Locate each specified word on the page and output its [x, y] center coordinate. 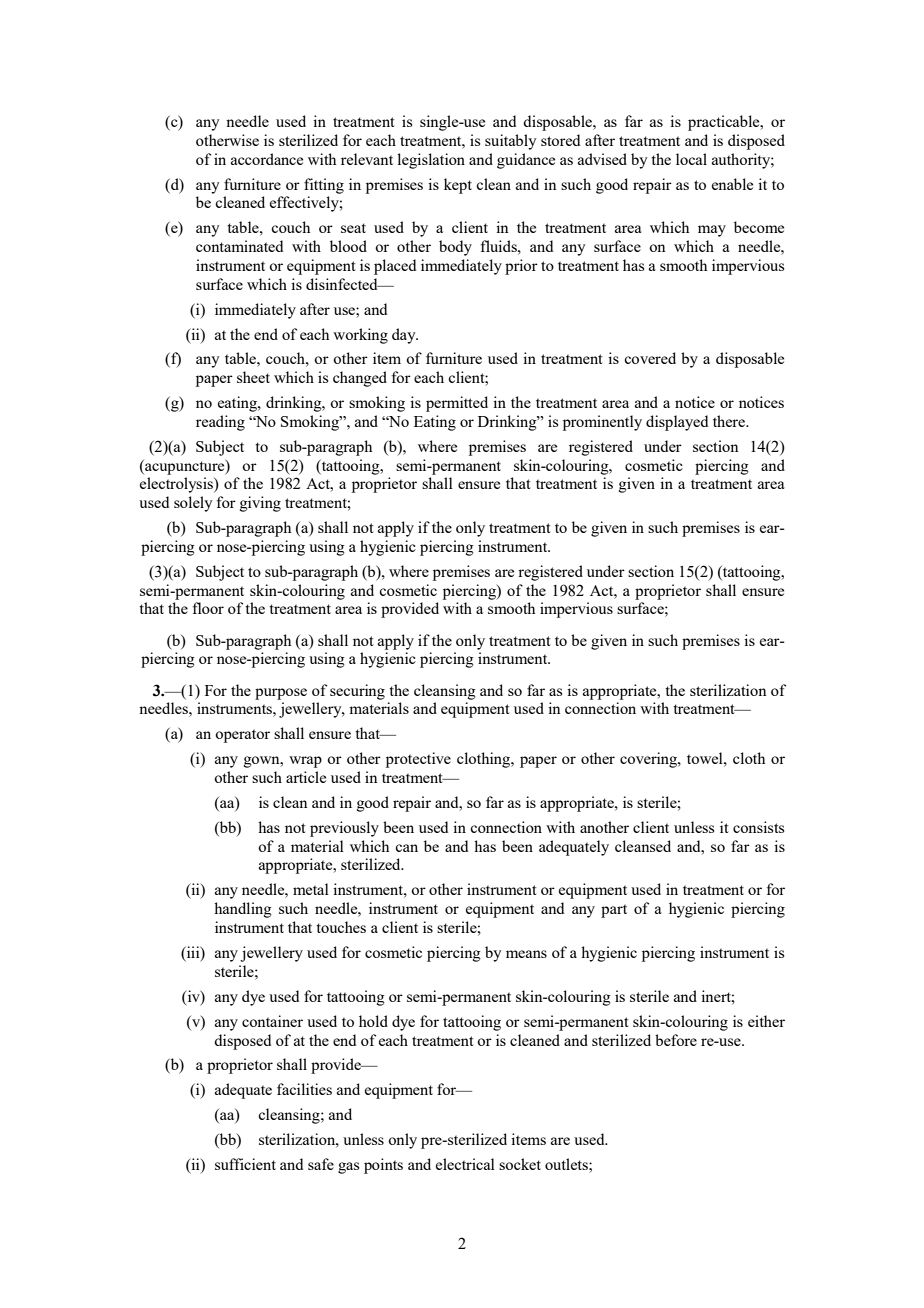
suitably [511, 142]
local [691, 159]
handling [243, 910]
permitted [457, 404]
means [526, 954]
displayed [677, 423]
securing [357, 692]
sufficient [245, 1164]
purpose [281, 694]
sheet [253, 377]
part [614, 911]
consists [758, 827]
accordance [267, 159]
